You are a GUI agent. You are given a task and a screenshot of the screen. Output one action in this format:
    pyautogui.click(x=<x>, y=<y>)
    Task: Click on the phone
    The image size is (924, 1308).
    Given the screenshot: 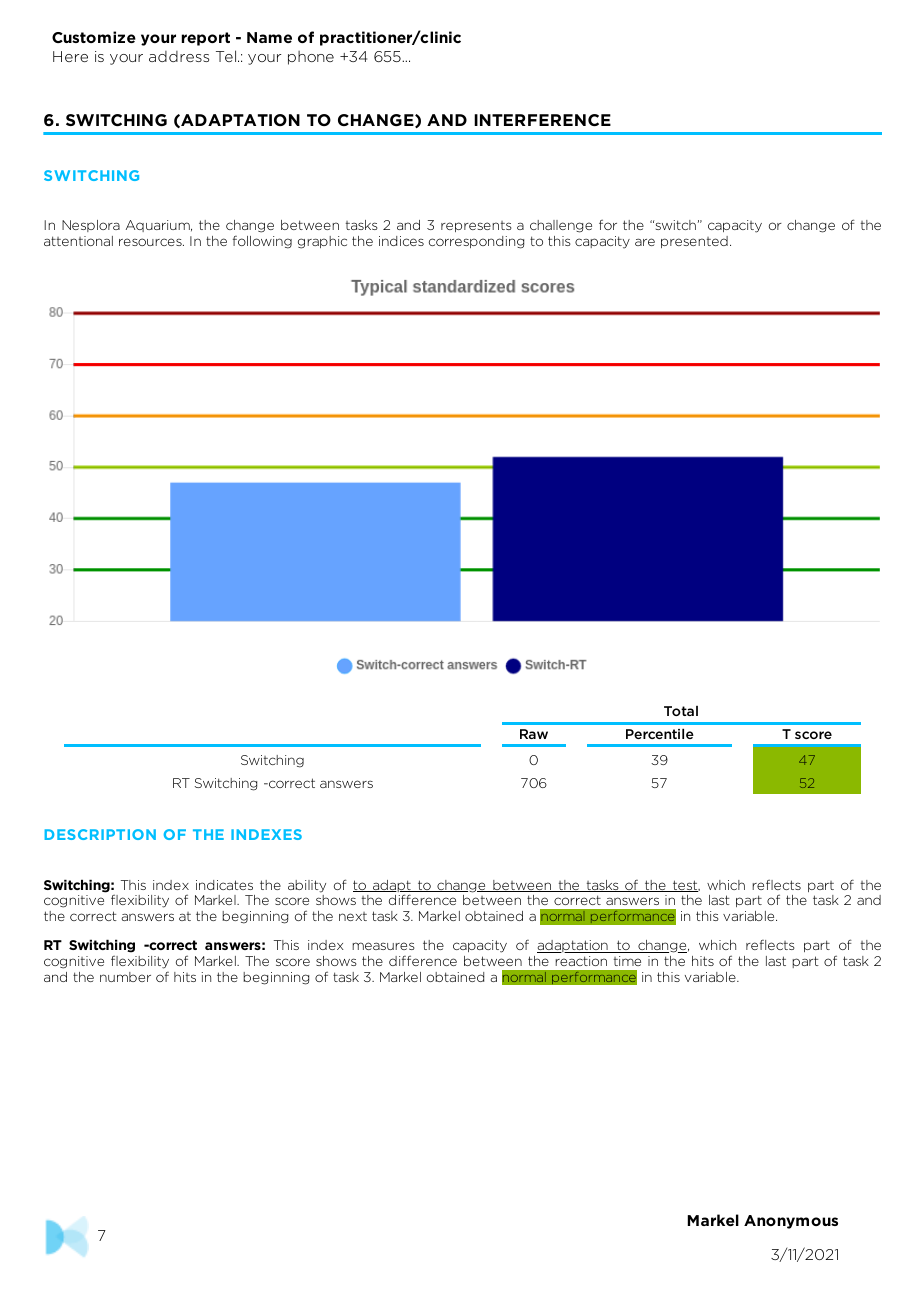 What is the action you would take?
    pyautogui.click(x=311, y=58)
